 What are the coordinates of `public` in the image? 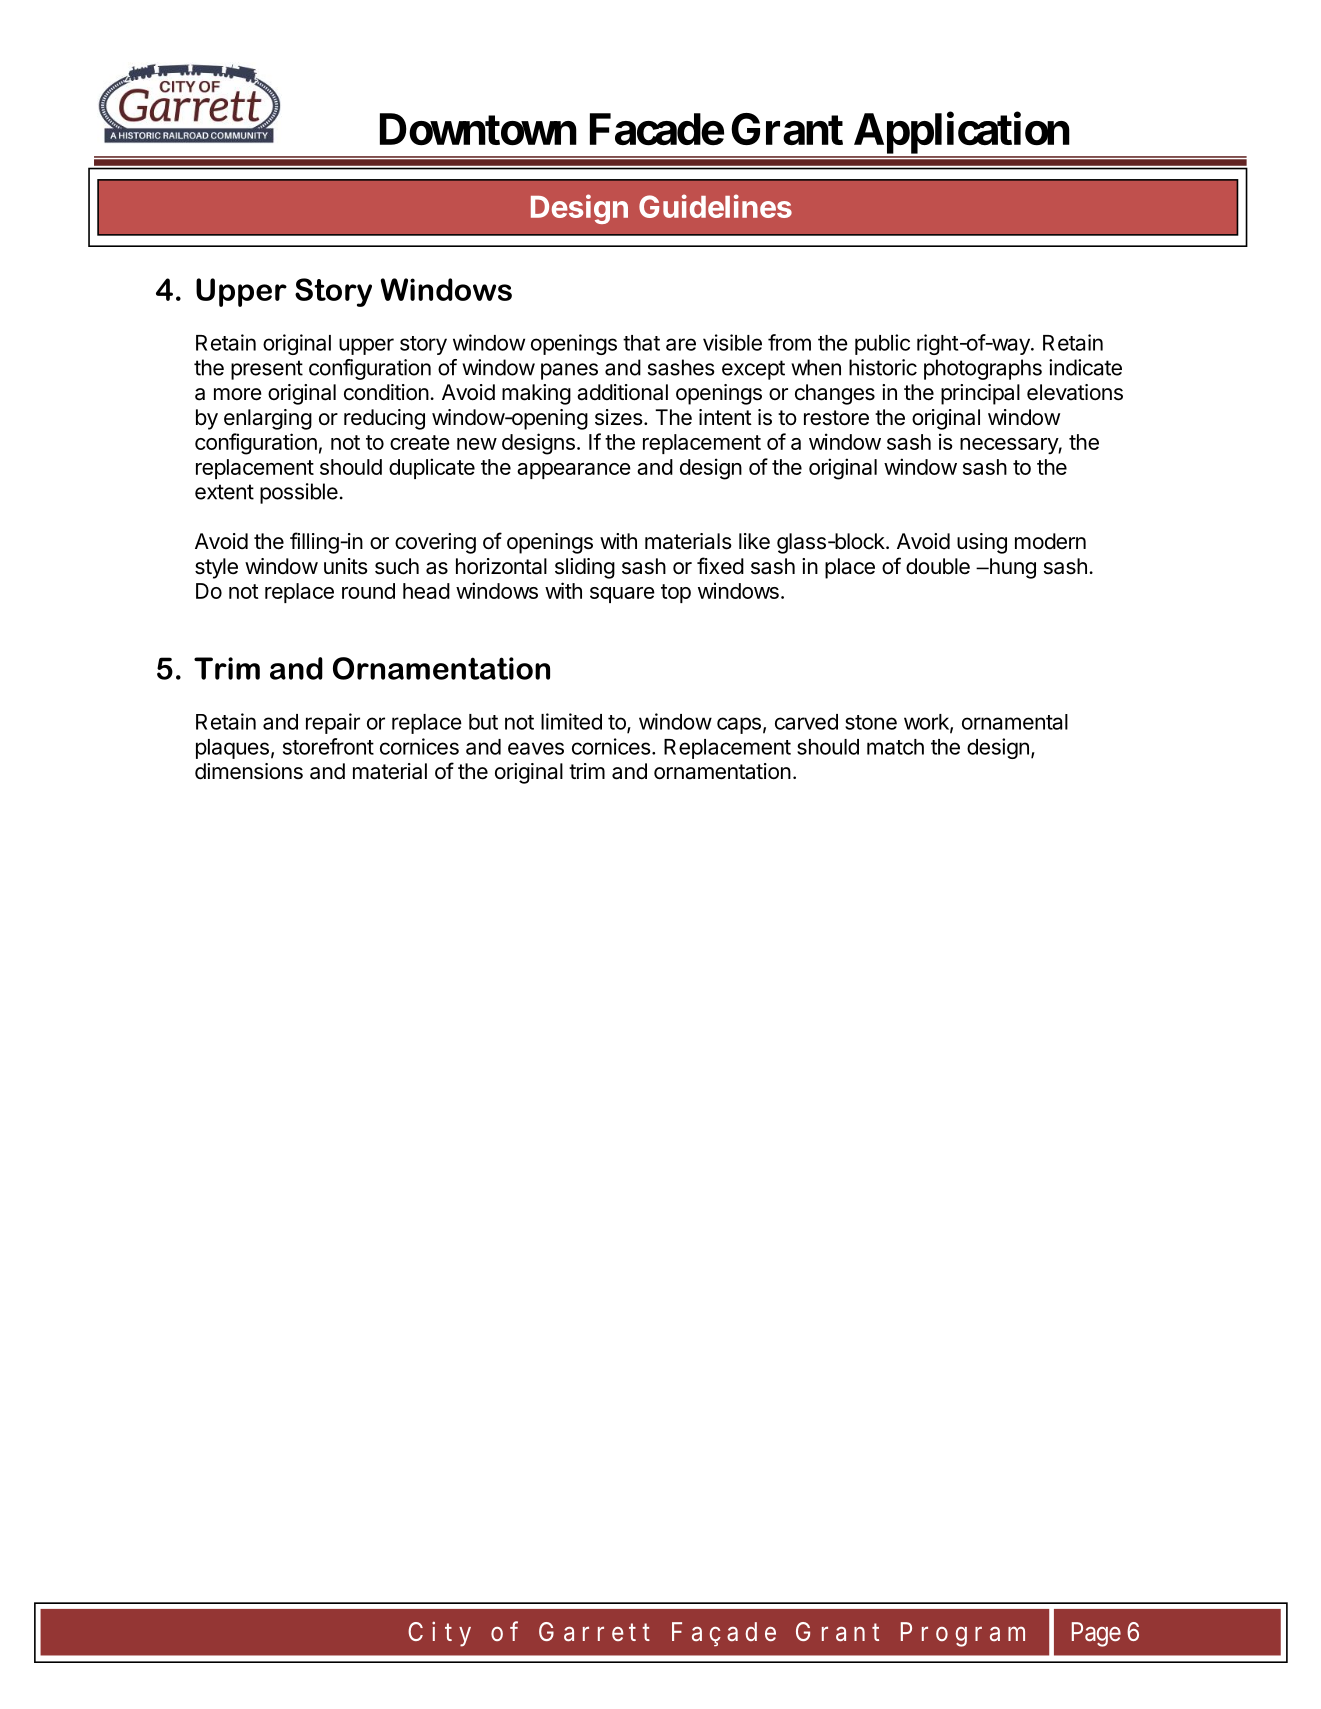 It's located at (882, 344).
